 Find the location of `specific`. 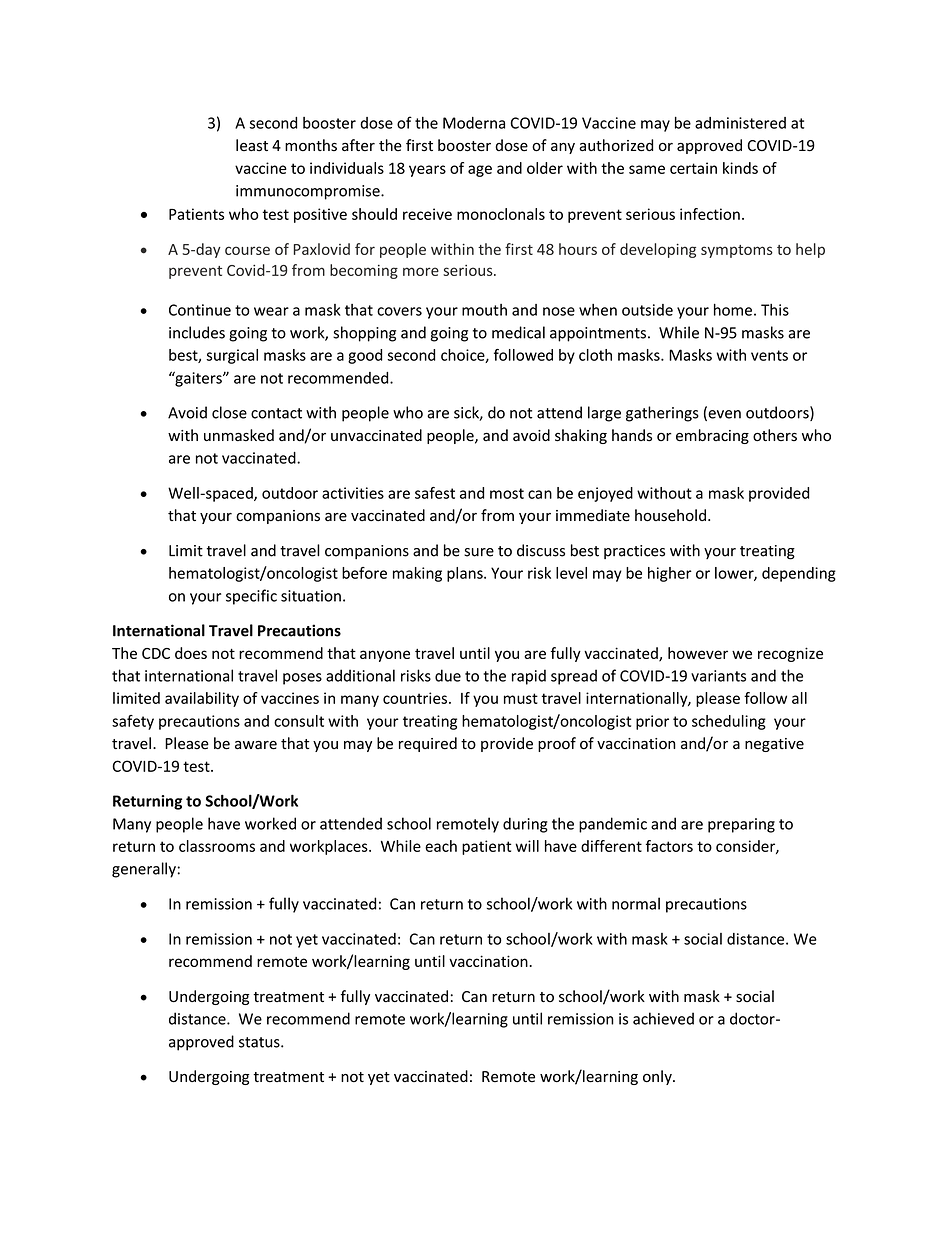

specific is located at coordinates (251, 597).
